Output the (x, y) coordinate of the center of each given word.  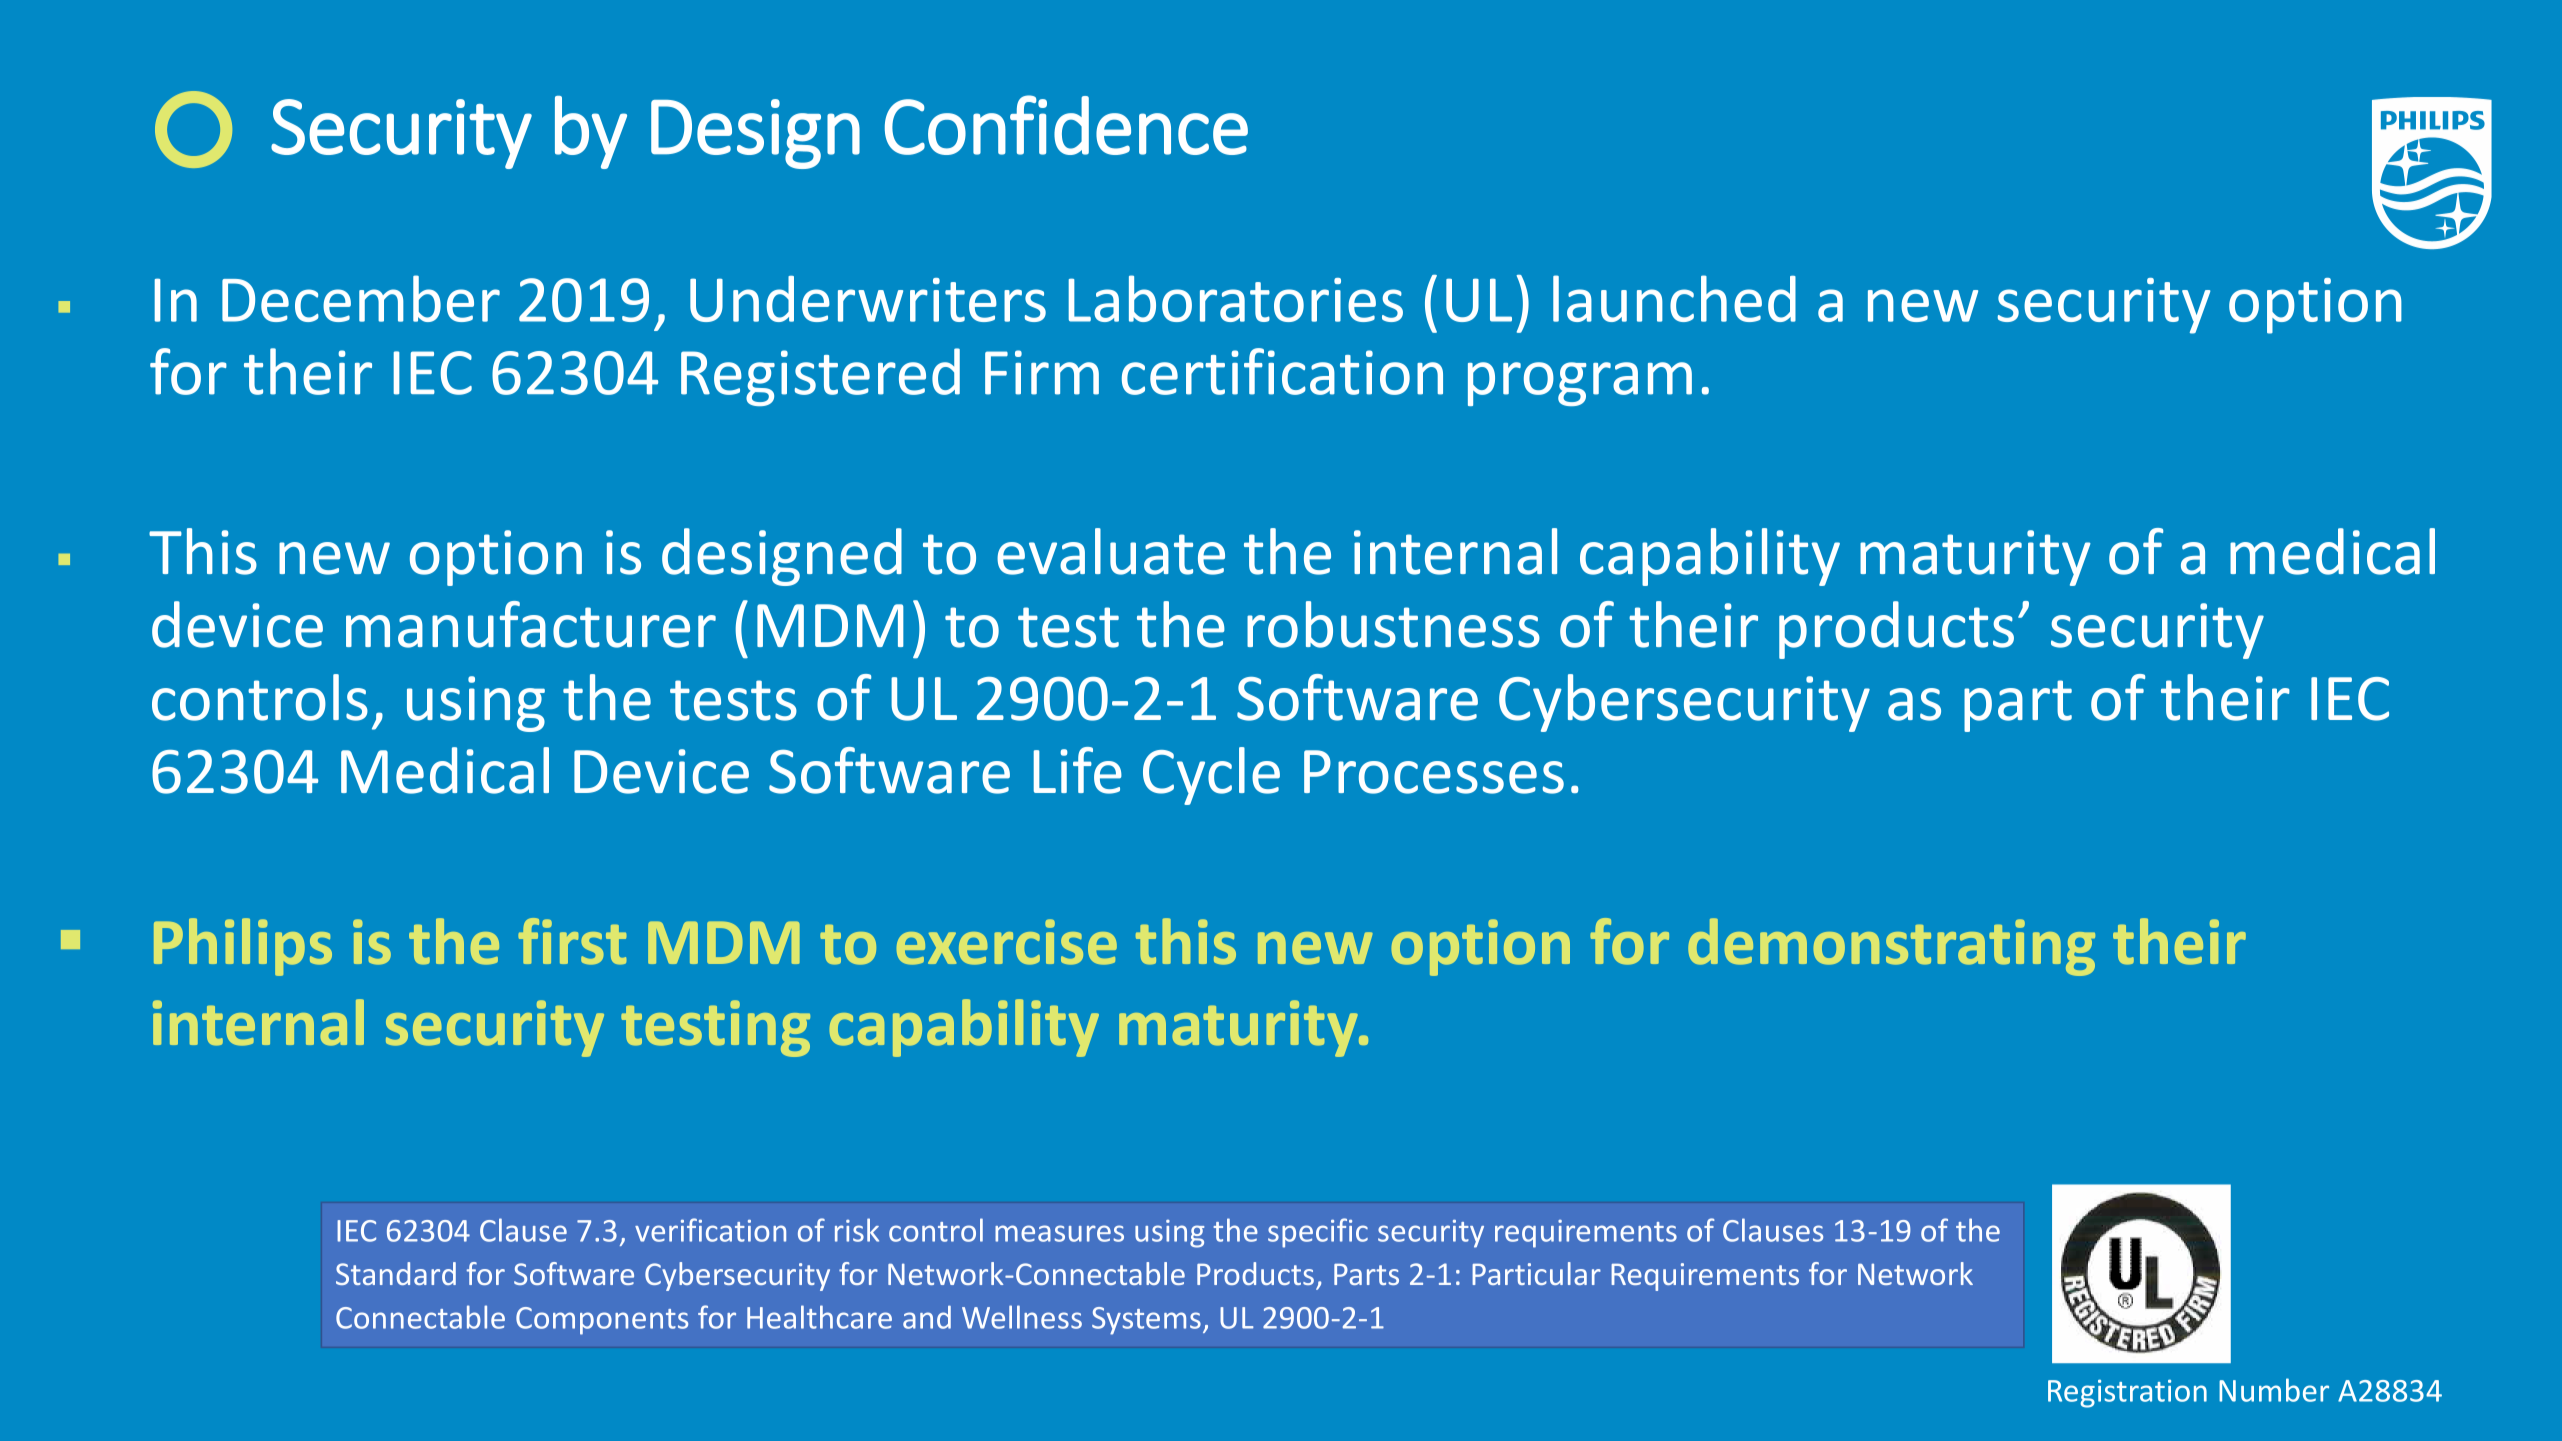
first (572, 941)
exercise (1007, 942)
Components (602, 1321)
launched (1674, 298)
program (1580, 384)
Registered (820, 377)
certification (1282, 371)
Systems (1146, 1321)
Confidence (1066, 125)
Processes (1434, 772)
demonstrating (1891, 947)
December (361, 298)
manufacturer (531, 624)
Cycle (1211, 776)
